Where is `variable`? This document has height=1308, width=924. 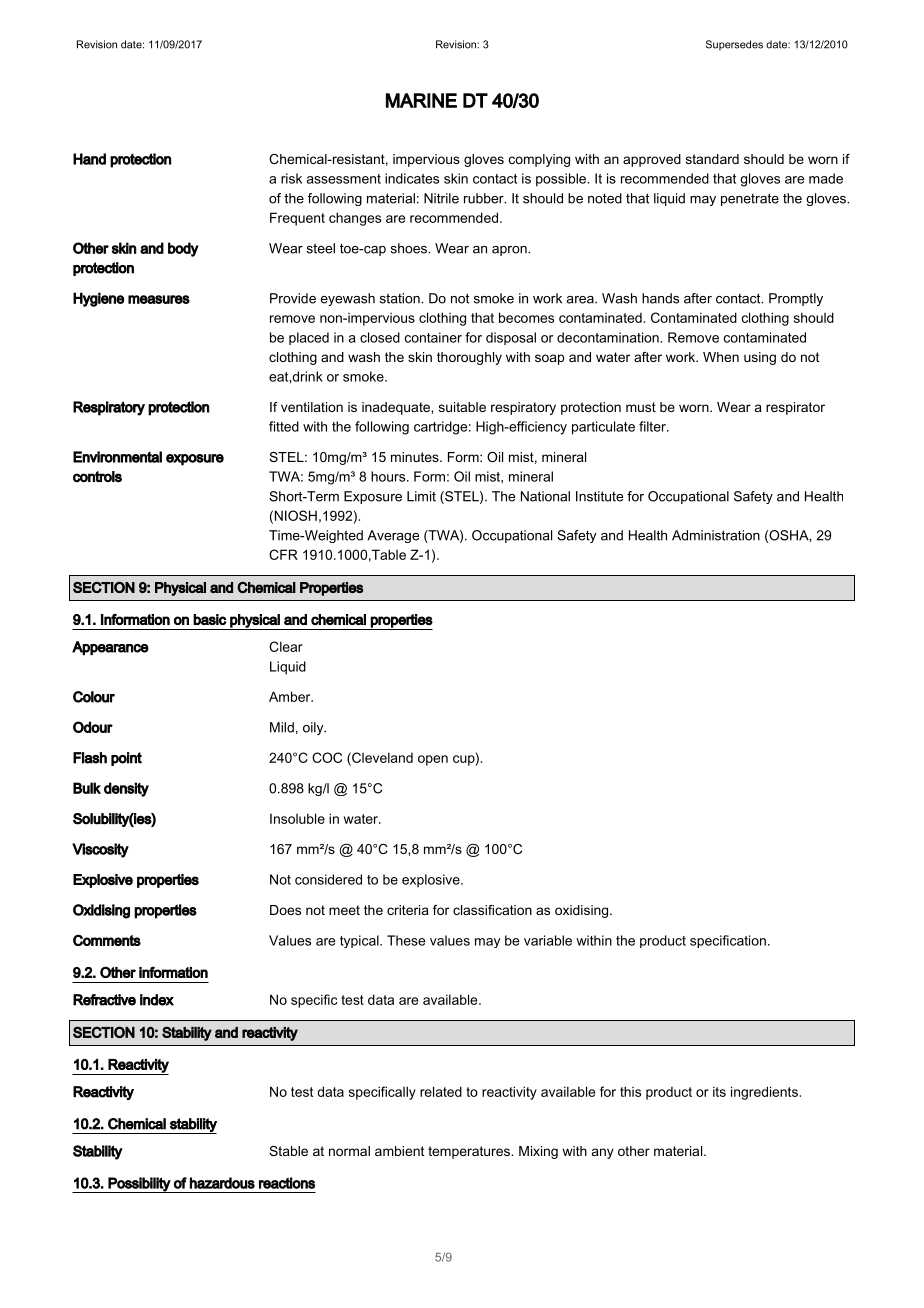
variable is located at coordinates (548, 940).
